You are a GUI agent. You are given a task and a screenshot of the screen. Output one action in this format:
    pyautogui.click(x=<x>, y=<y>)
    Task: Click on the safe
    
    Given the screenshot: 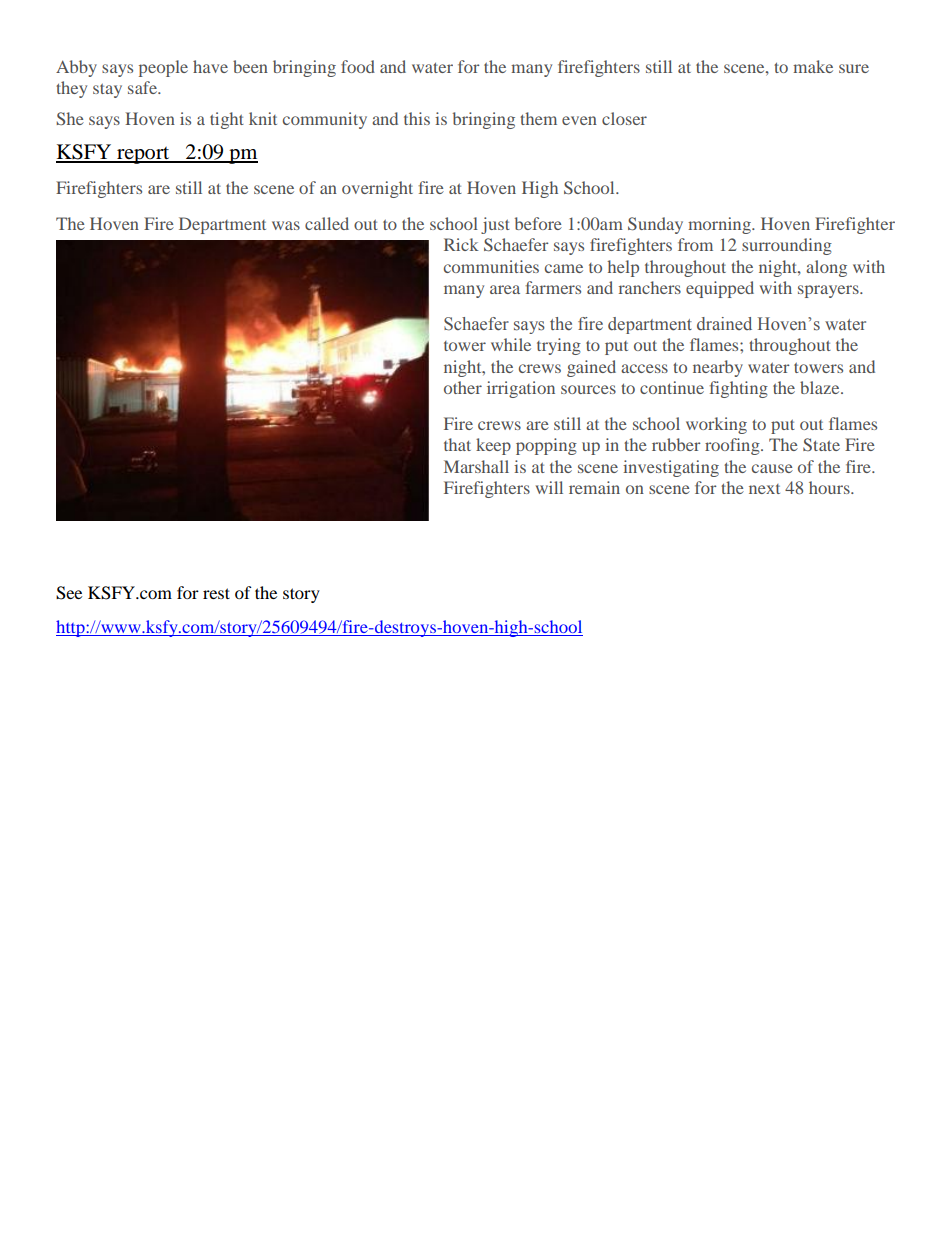 What is the action you would take?
    pyautogui.click(x=144, y=87)
